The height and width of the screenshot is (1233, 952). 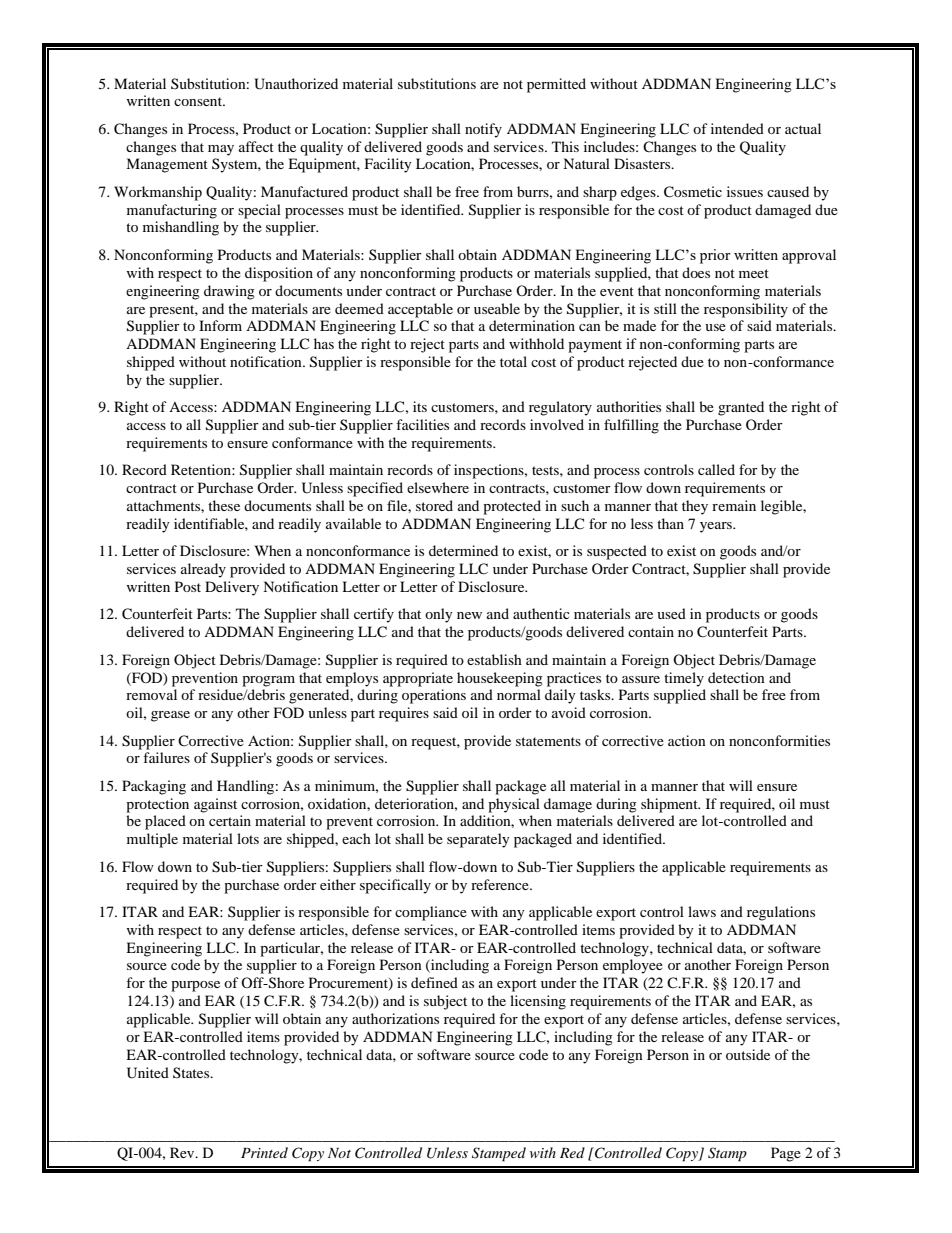 I want to click on responsibility, so click(x=746, y=310).
